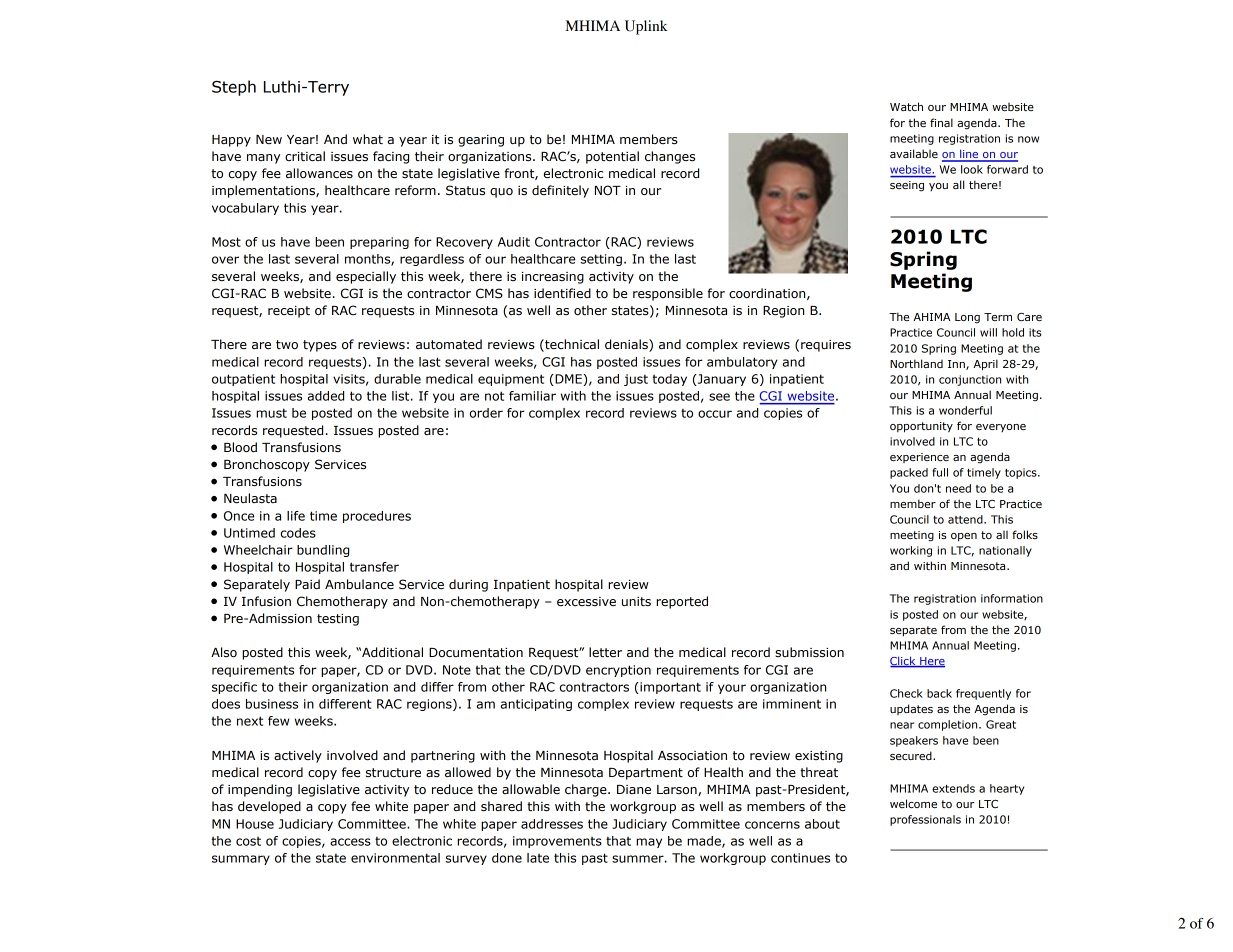 Image resolution: width=1233 pixels, height=952 pixels. Describe the element at coordinates (379, 243) in the image. I see `preparing` at that location.
